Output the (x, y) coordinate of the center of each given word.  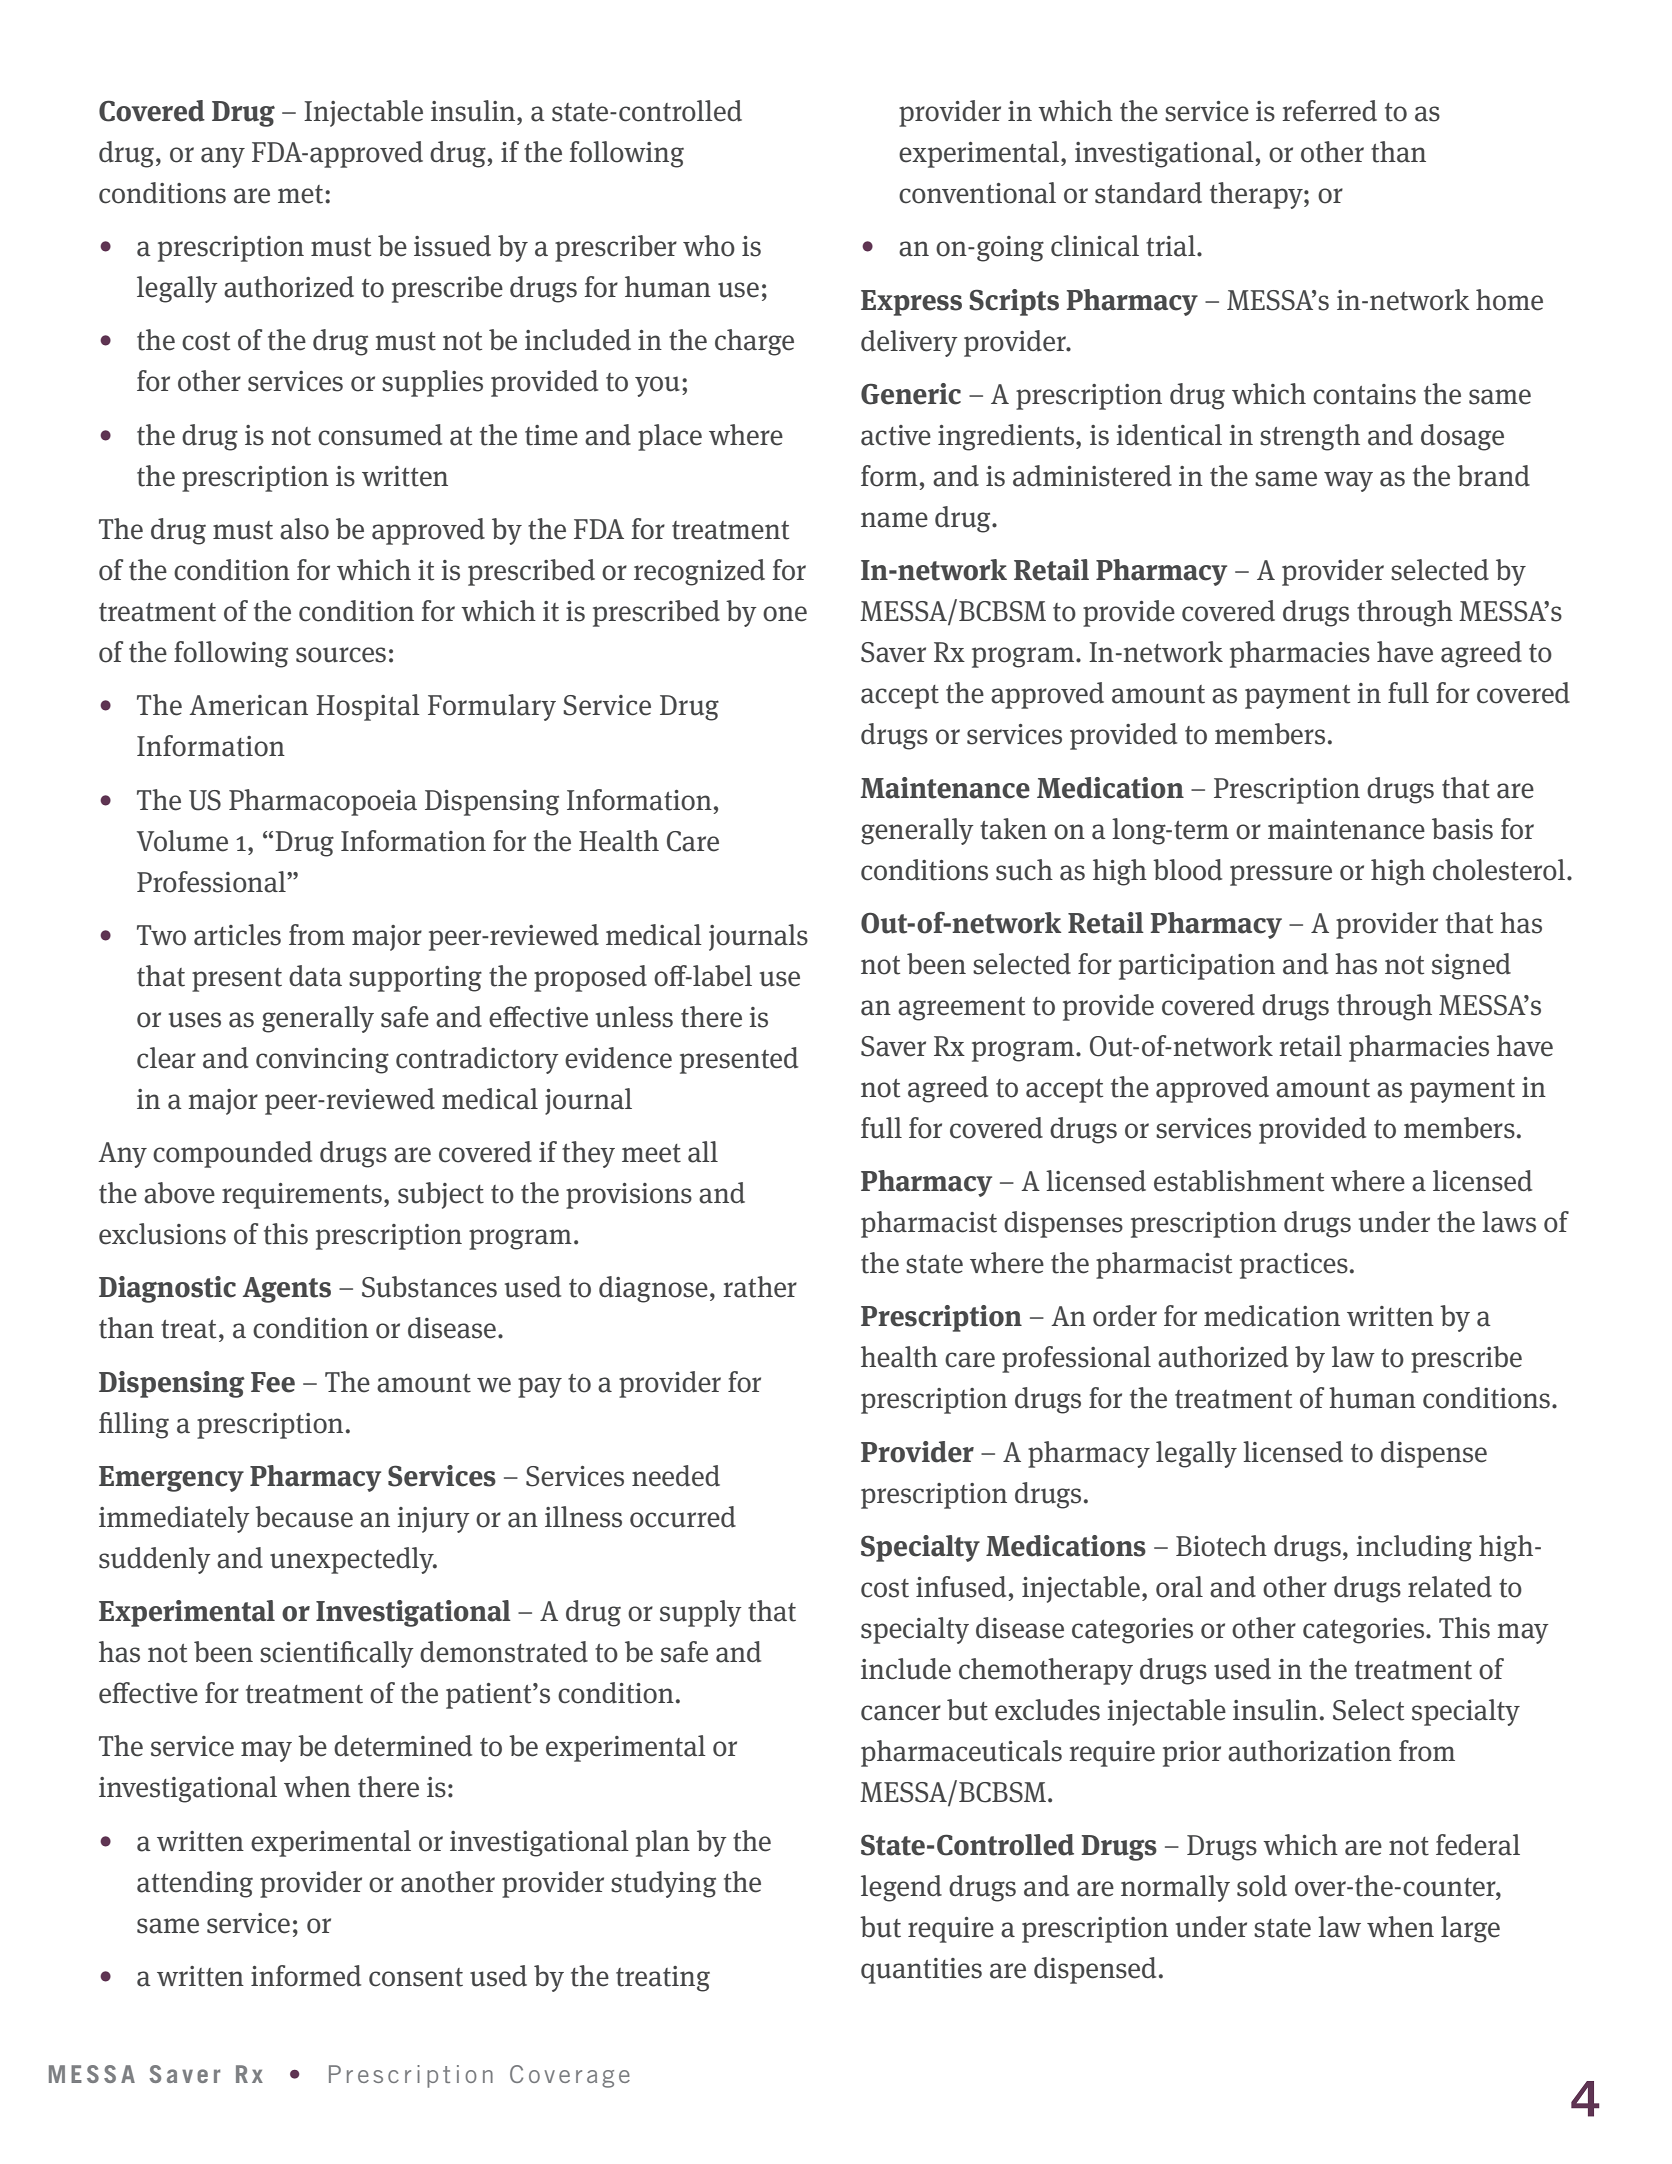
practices (1294, 1266)
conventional (977, 193)
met (302, 194)
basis (1462, 829)
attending (195, 1884)
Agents (287, 1290)
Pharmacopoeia (323, 802)
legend (901, 1888)
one (785, 614)
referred (1329, 111)
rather (760, 1287)
